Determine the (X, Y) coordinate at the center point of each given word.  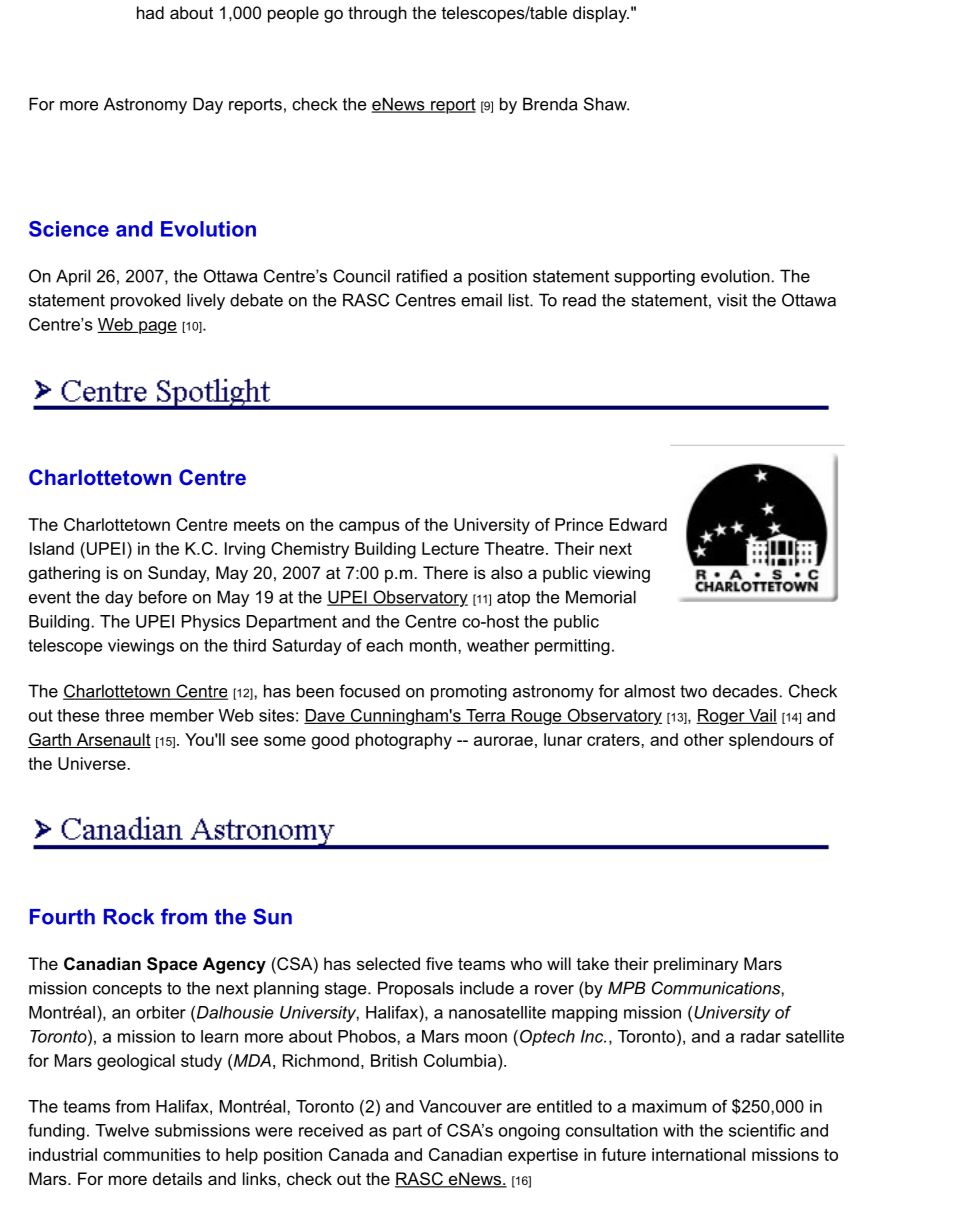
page (157, 327)
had (150, 12)
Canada (359, 1154)
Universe (92, 763)
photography (404, 741)
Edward (638, 524)
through (377, 14)
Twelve (122, 1130)
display (601, 14)
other (704, 739)
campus (369, 528)
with (678, 1130)
